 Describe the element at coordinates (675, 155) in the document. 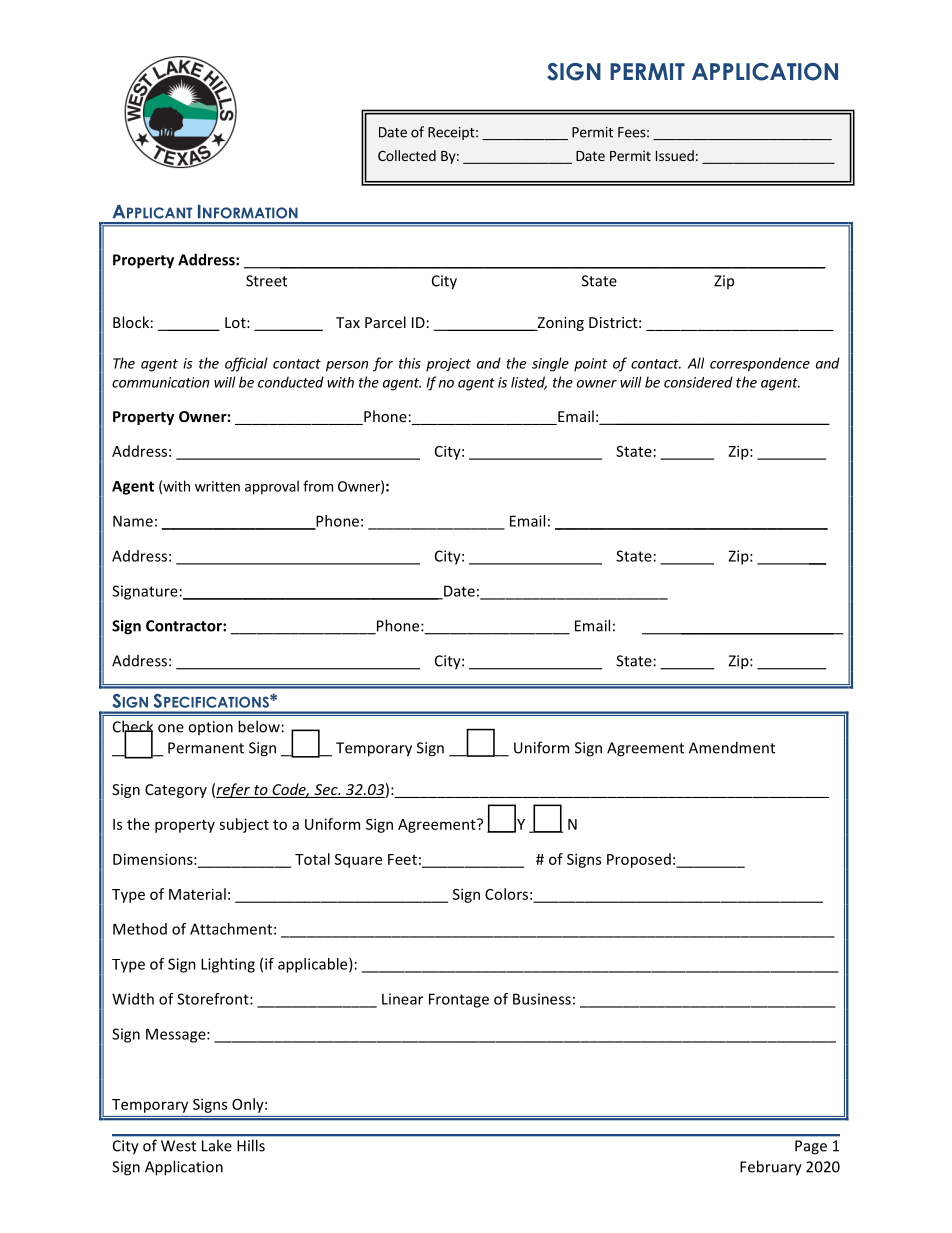

I see `Issued` at that location.
